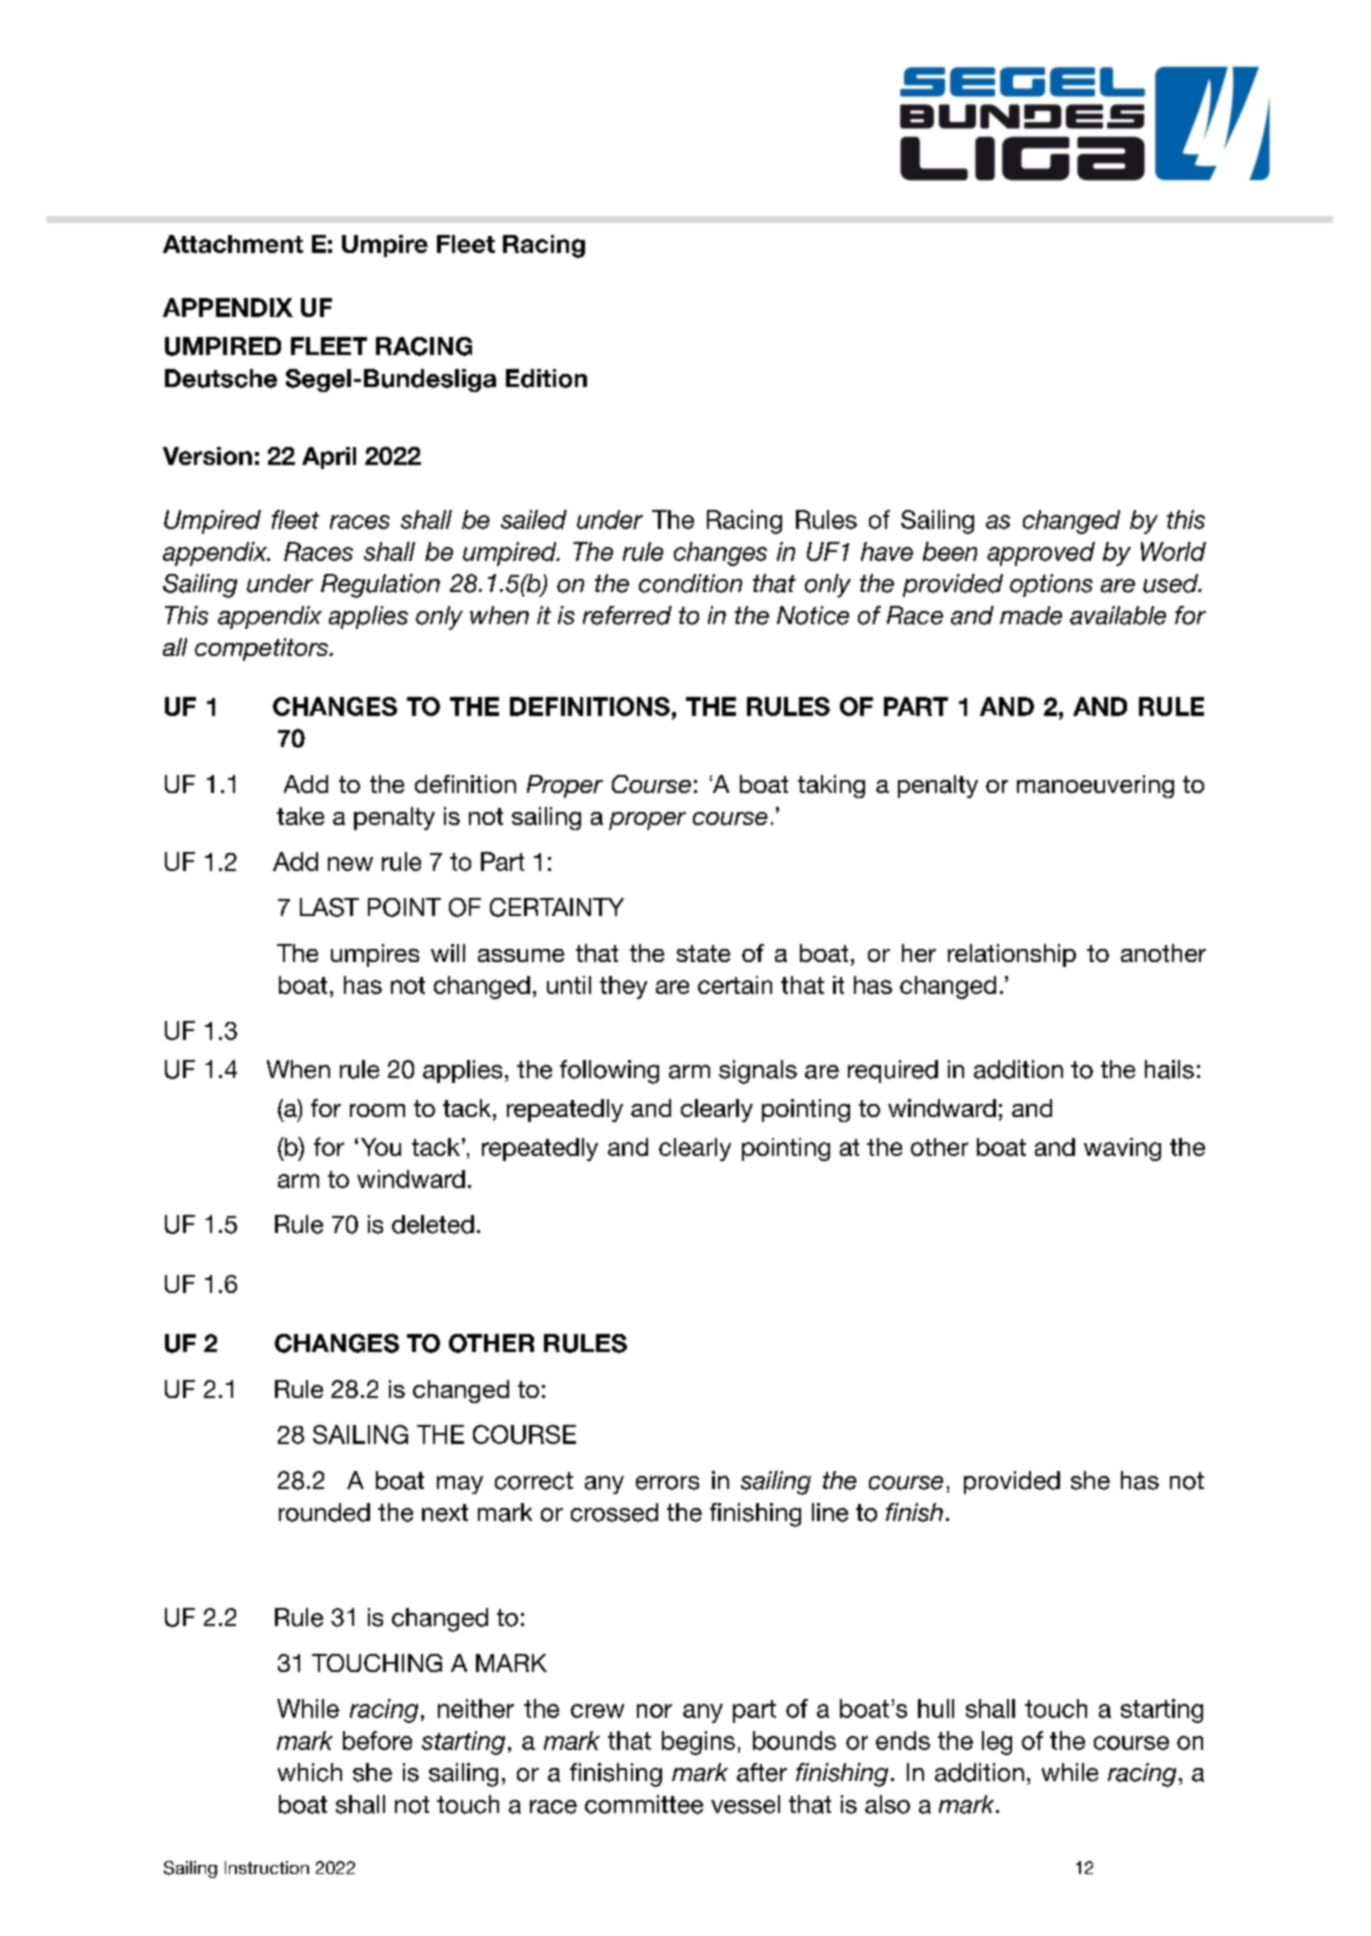 The width and height of the page is (1371, 1936). I want to click on Edition, so click(546, 378).
